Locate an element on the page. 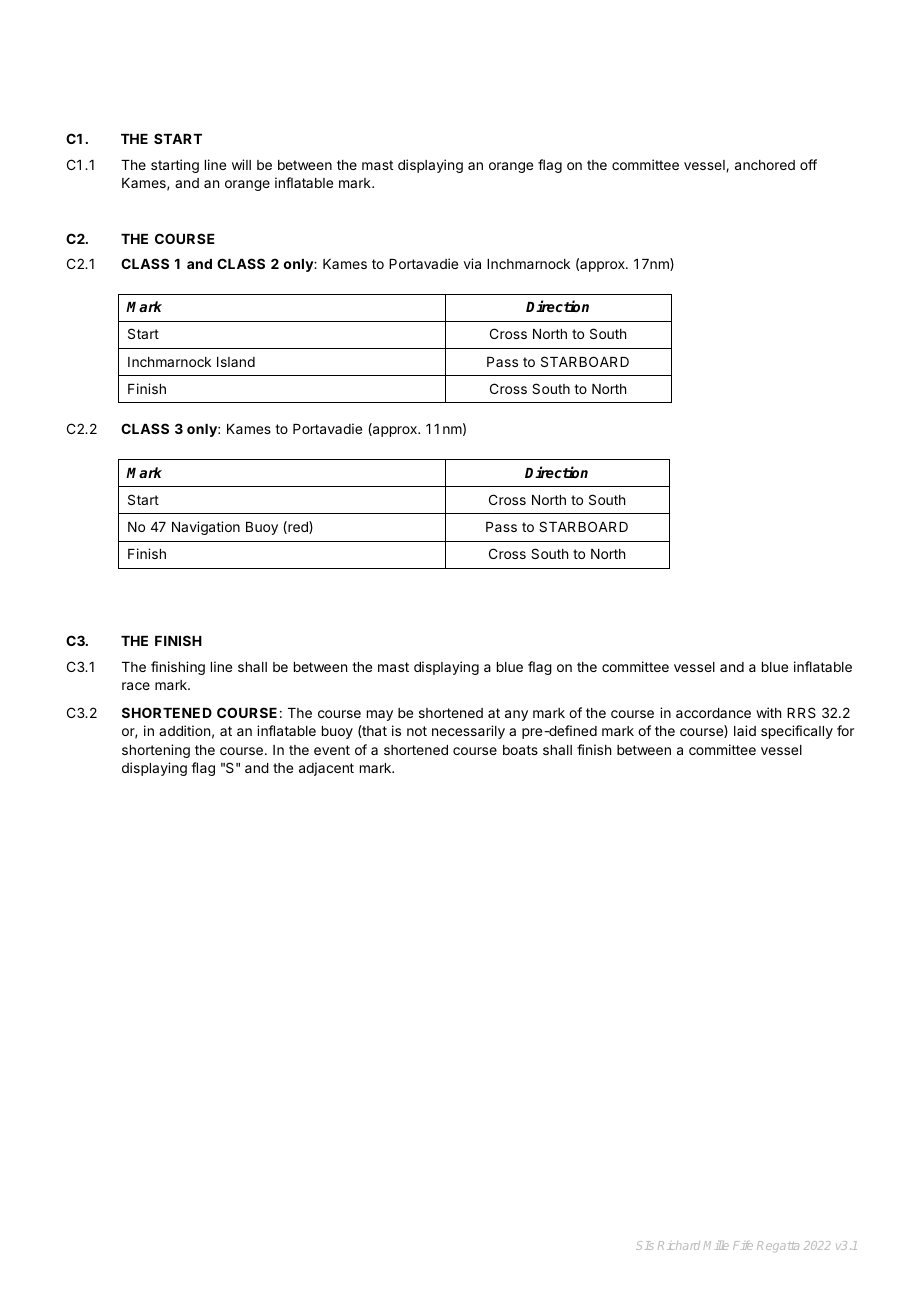 The image size is (924, 1308). Richard is located at coordinates (679, 1245).
